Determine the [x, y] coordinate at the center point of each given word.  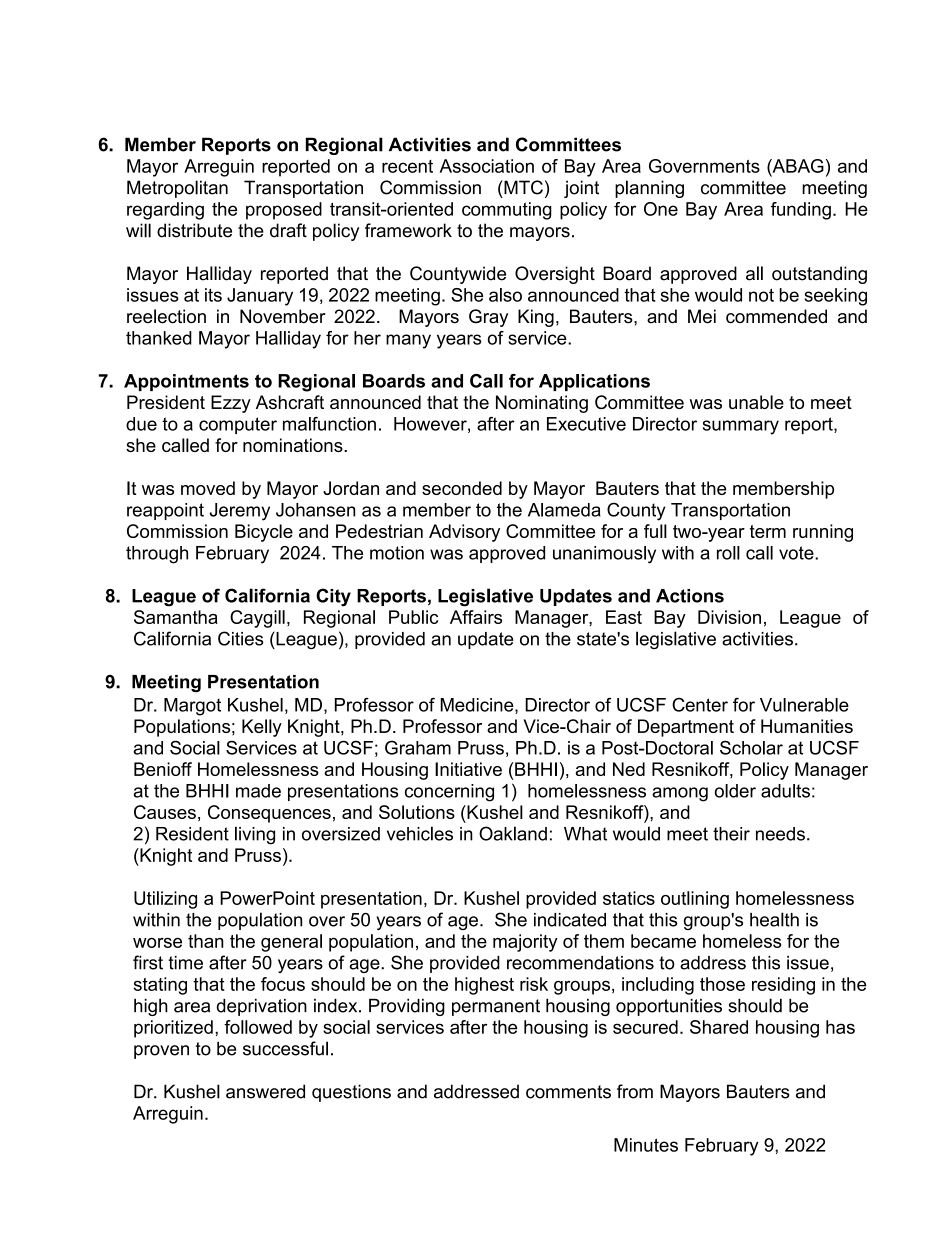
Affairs [476, 617]
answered [265, 1091]
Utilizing [165, 900]
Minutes [646, 1145]
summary [741, 427]
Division [729, 617]
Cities [241, 638]
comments [568, 1092]
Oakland [513, 833]
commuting [507, 211]
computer [238, 425]
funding [801, 211]
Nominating [542, 404]
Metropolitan [177, 189]
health [774, 919]
